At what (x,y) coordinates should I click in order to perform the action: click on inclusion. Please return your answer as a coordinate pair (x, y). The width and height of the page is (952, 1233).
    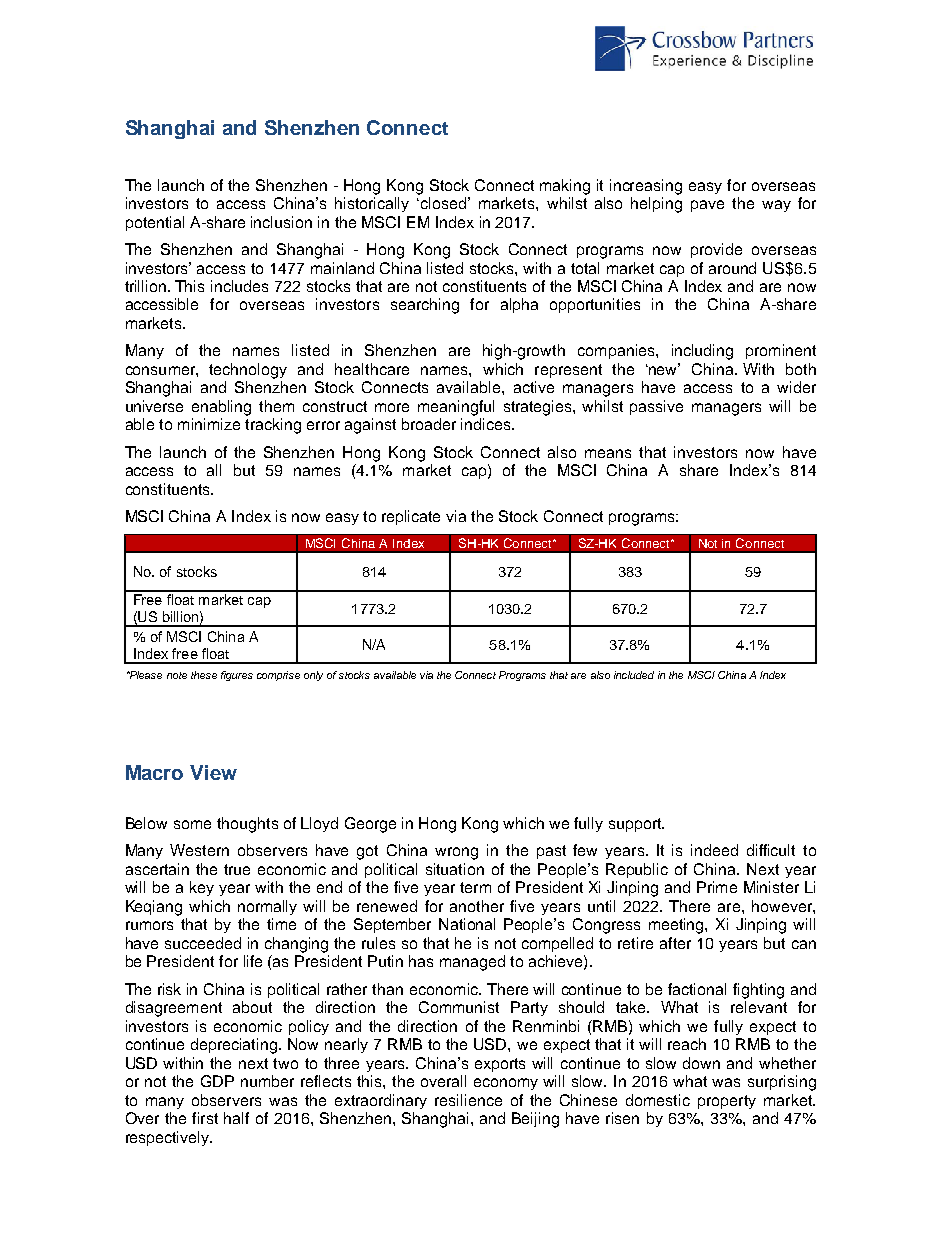
    Looking at the image, I should click on (281, 222).
